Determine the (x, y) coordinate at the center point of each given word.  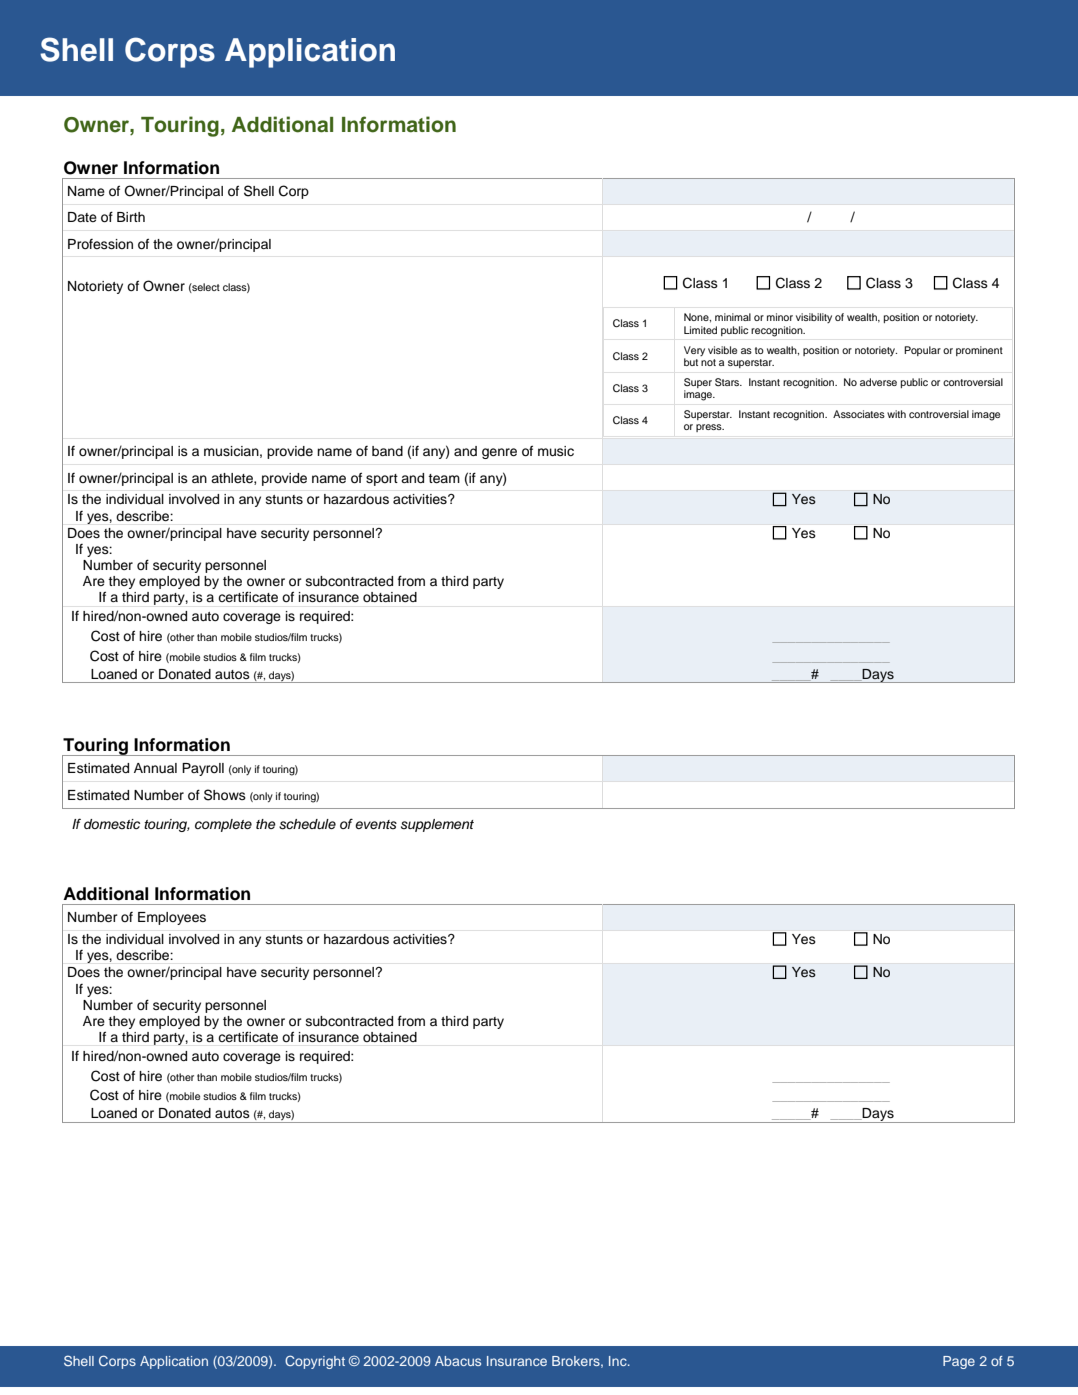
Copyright (315, 1362)
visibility (814, 318)
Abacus (458, 1361)
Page (959, 1362)
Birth (131, 217)
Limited (700, 330)
